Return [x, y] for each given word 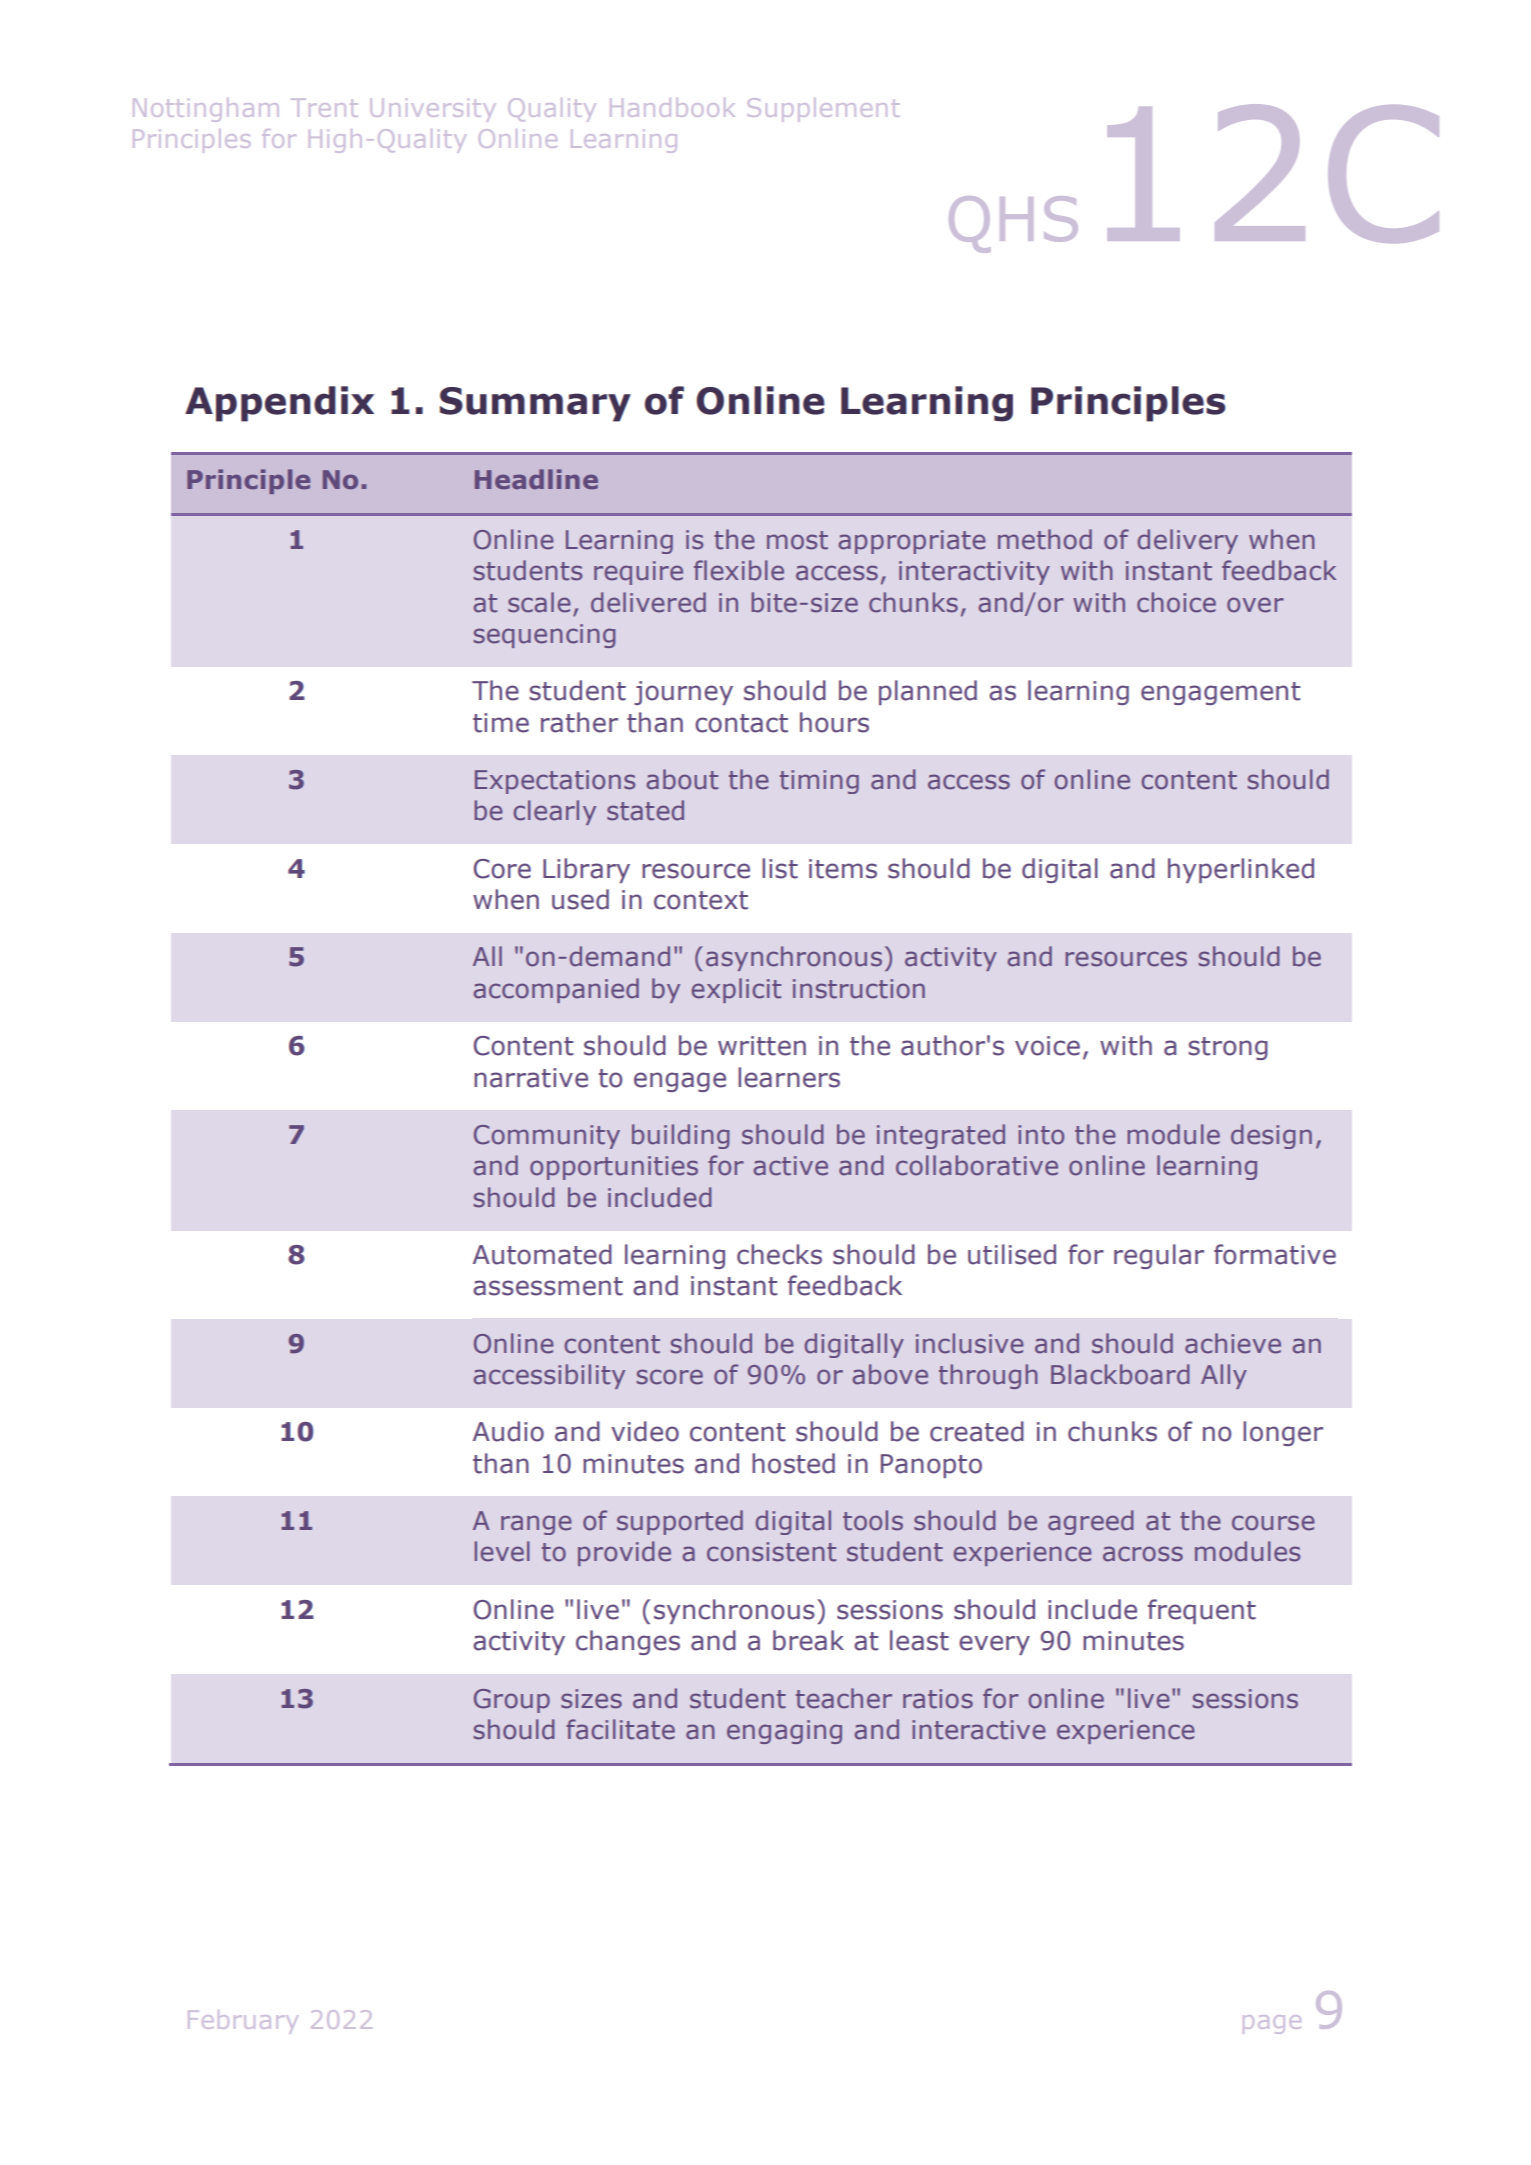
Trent [324, 108]
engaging [784, 1732]
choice [1176, 602]
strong [1228, 1048]
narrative [531, 1078]
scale [539, 602]
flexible [739, 570]
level [502, 1551]
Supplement [823, 110]
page [1272, 2024]
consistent [771, 1552]
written [762, 1046]
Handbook [672, 107]
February [243, 2022]
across [1143, 1554]
